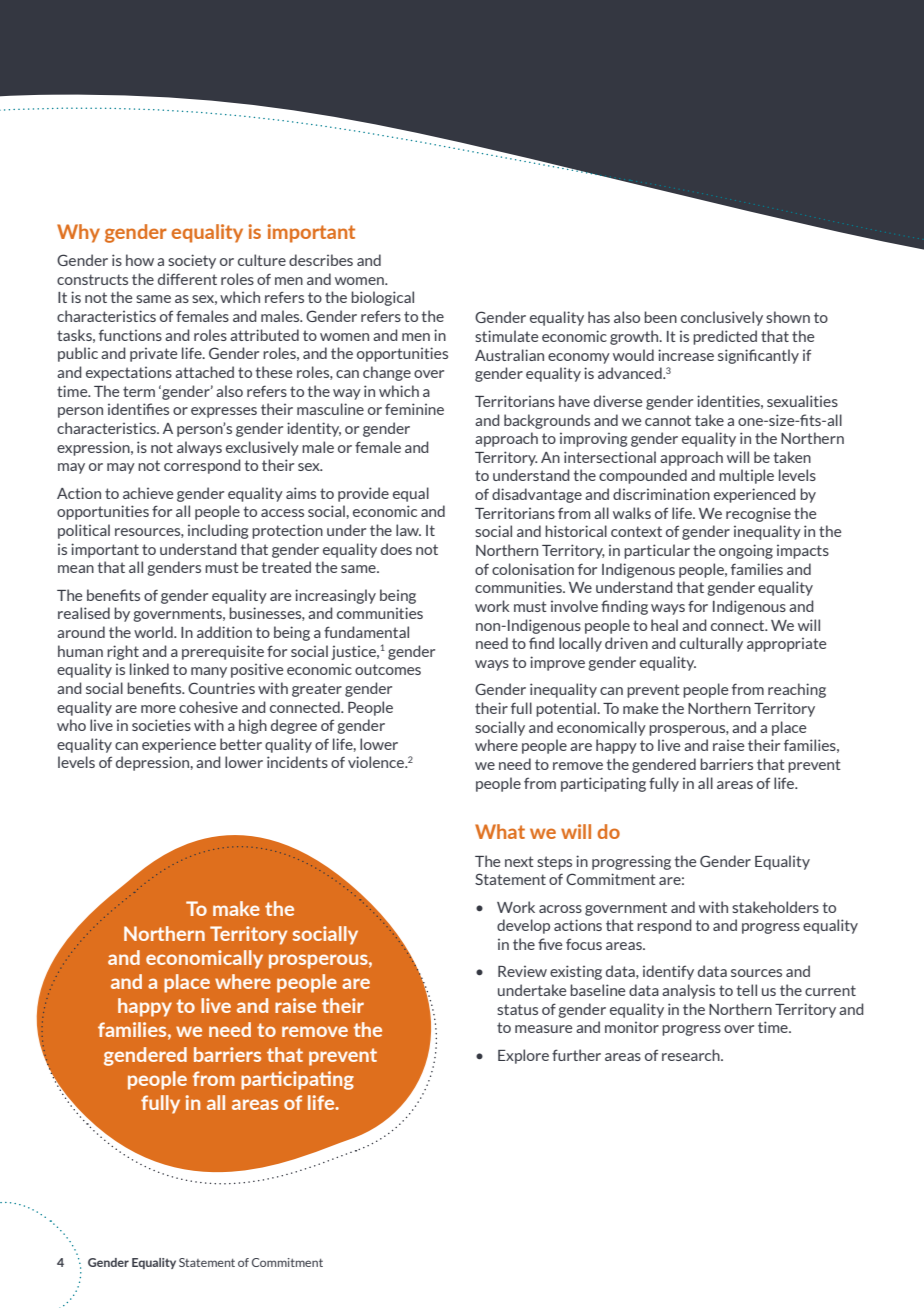 The height and width of the screenshot is (1308, 924). I want to click on better, so click(241, 744).
